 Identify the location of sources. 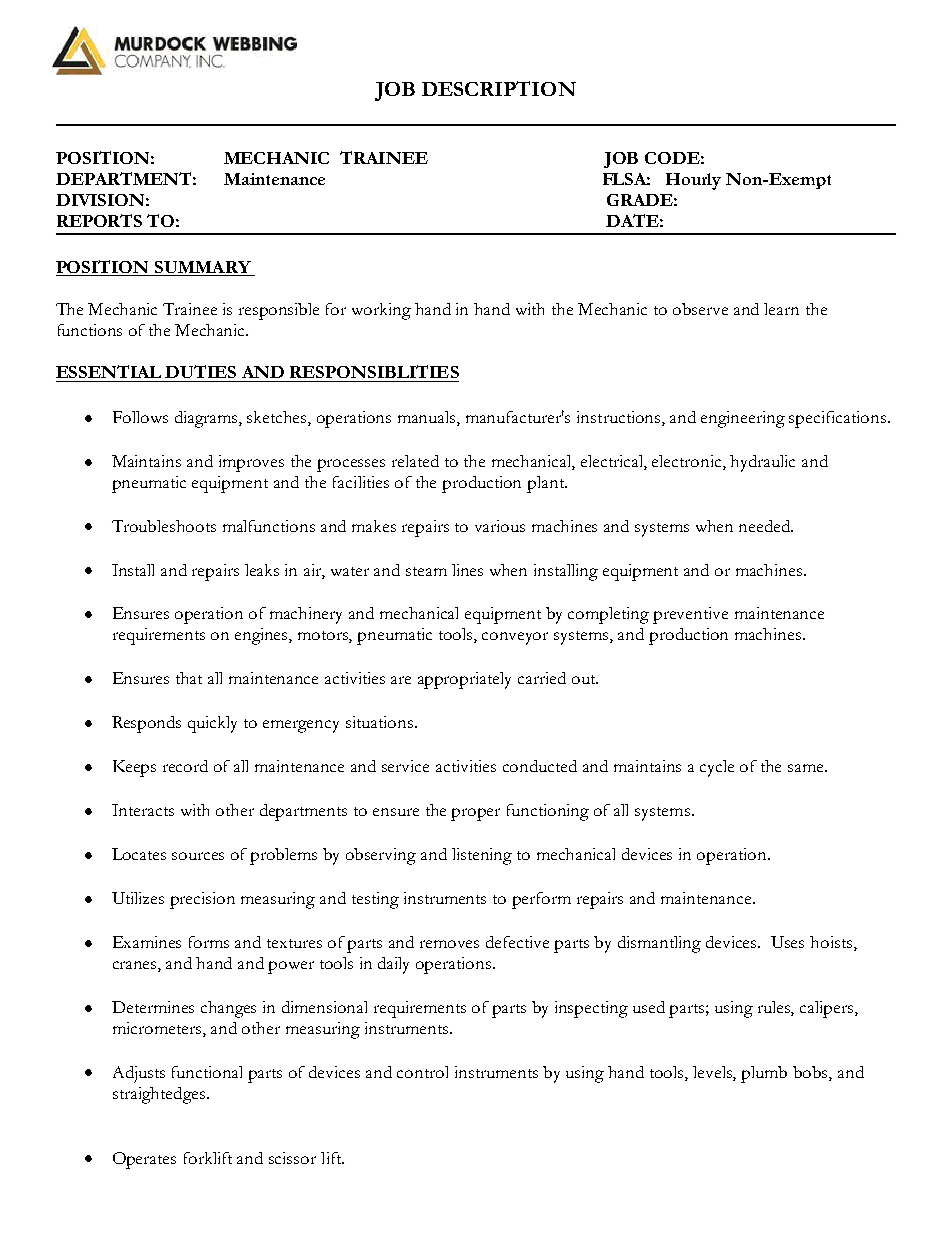
(198, 856).
